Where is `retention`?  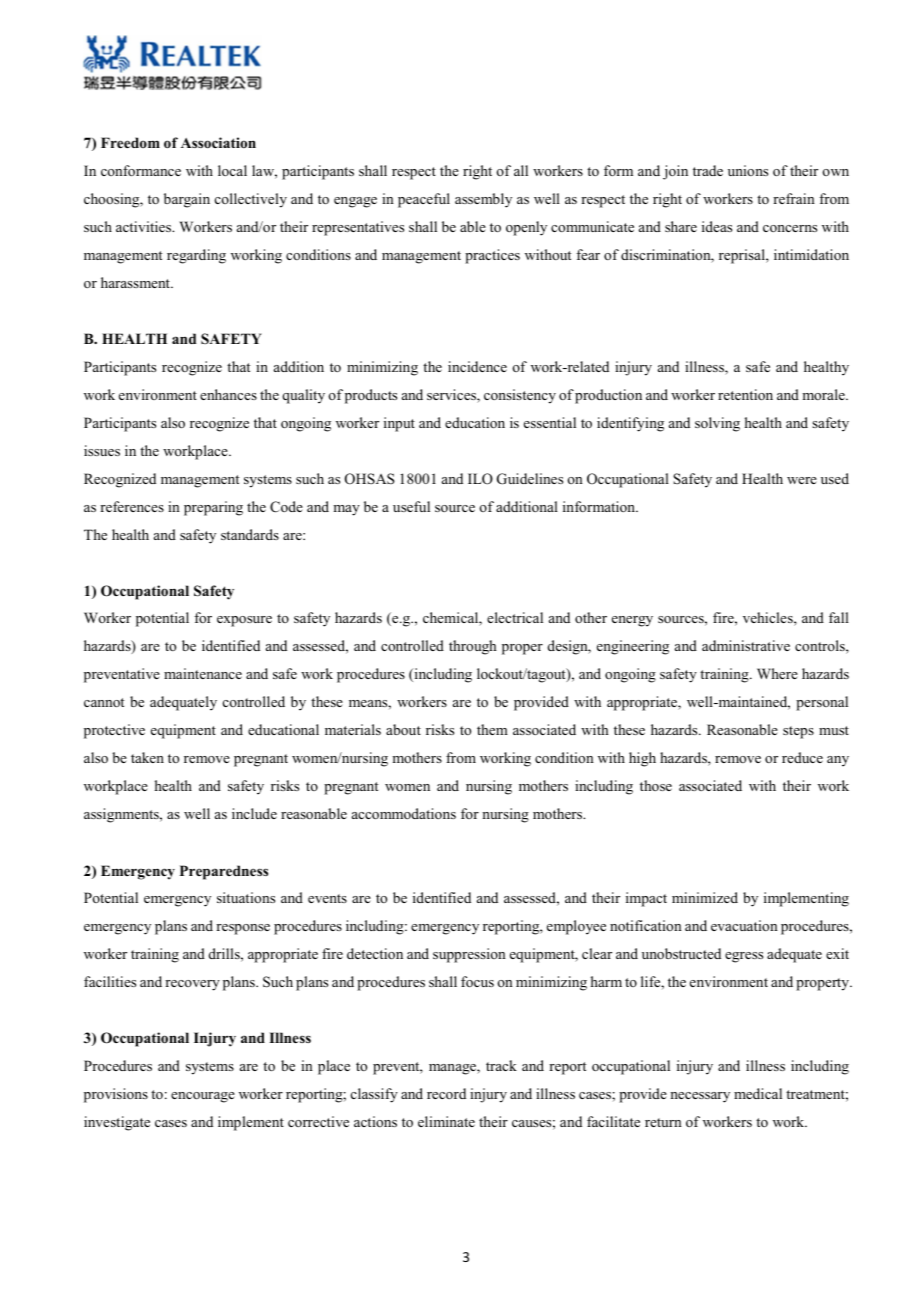 retention is located at coordinates (745, 394).
